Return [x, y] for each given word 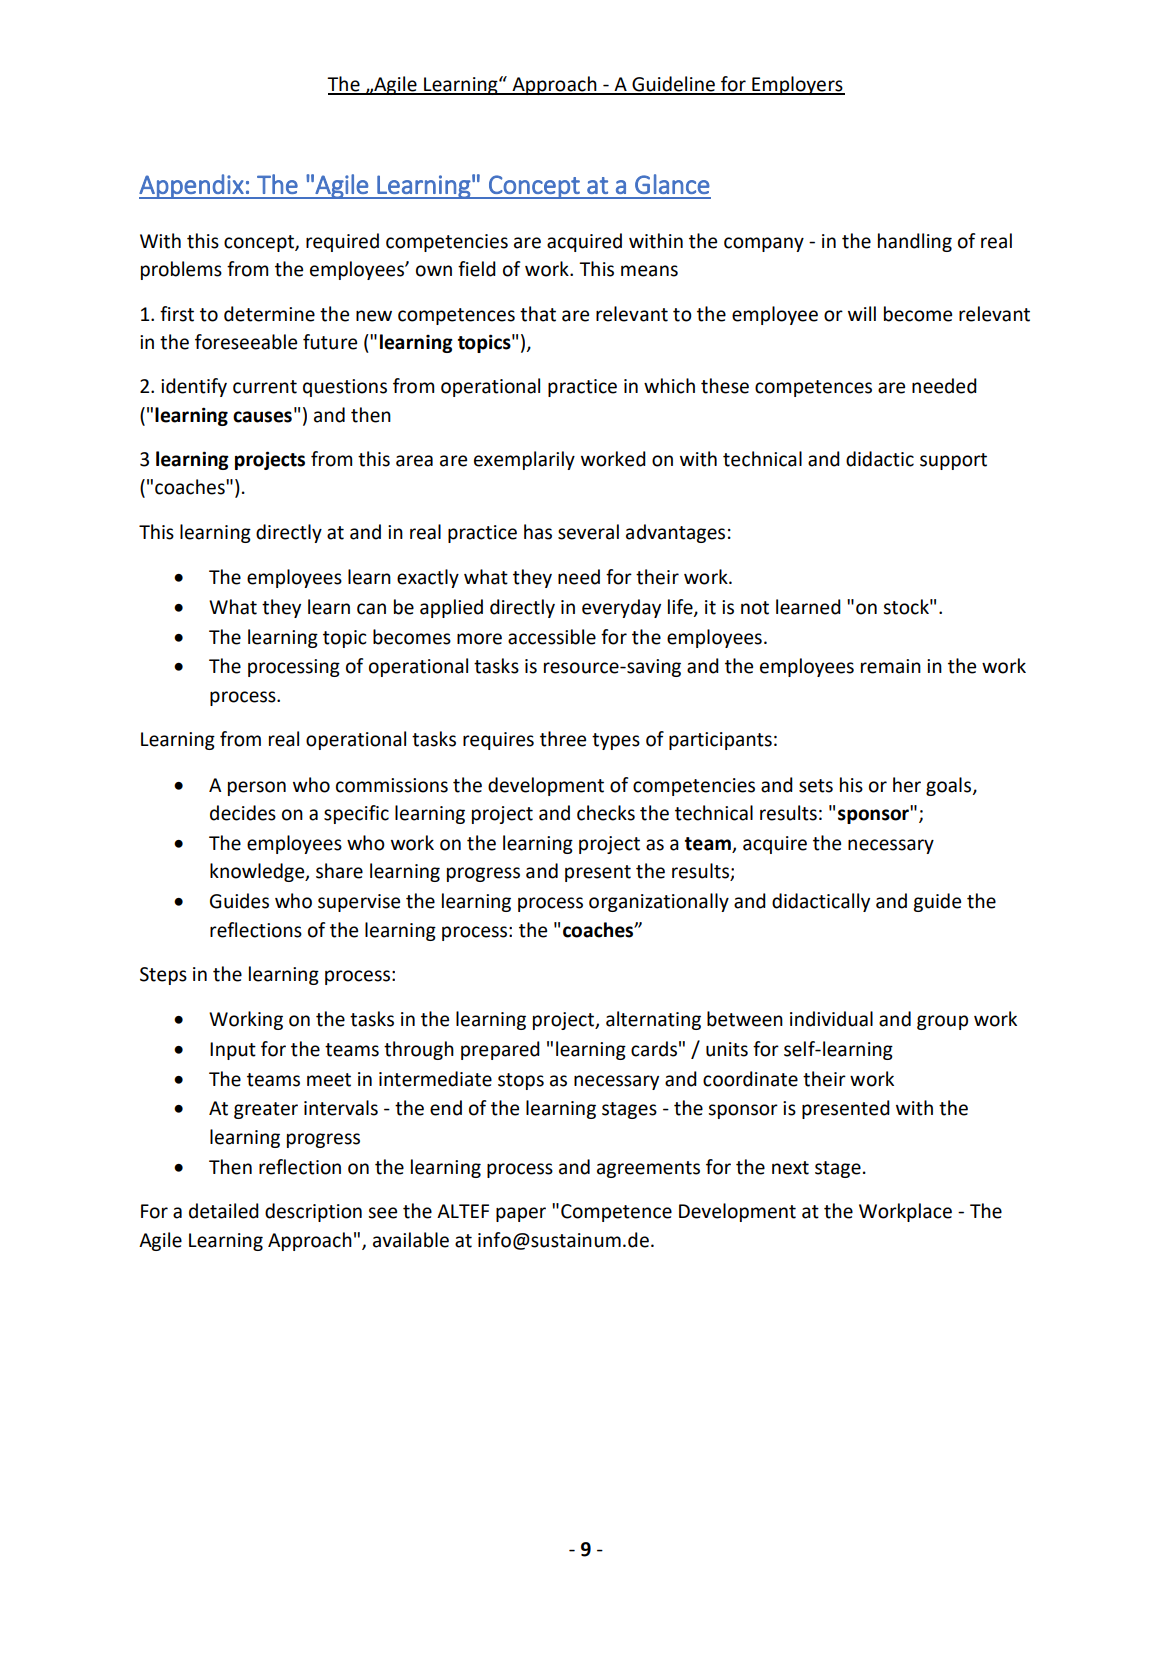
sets [816, 786]
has [538, 532]
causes [262, 417]
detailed [224, 1211]
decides [243, 813]
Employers [797, 85]
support [953, 461]
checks [606, 813]
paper [521, 1214]
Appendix [192, 186]
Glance [672, 184]
